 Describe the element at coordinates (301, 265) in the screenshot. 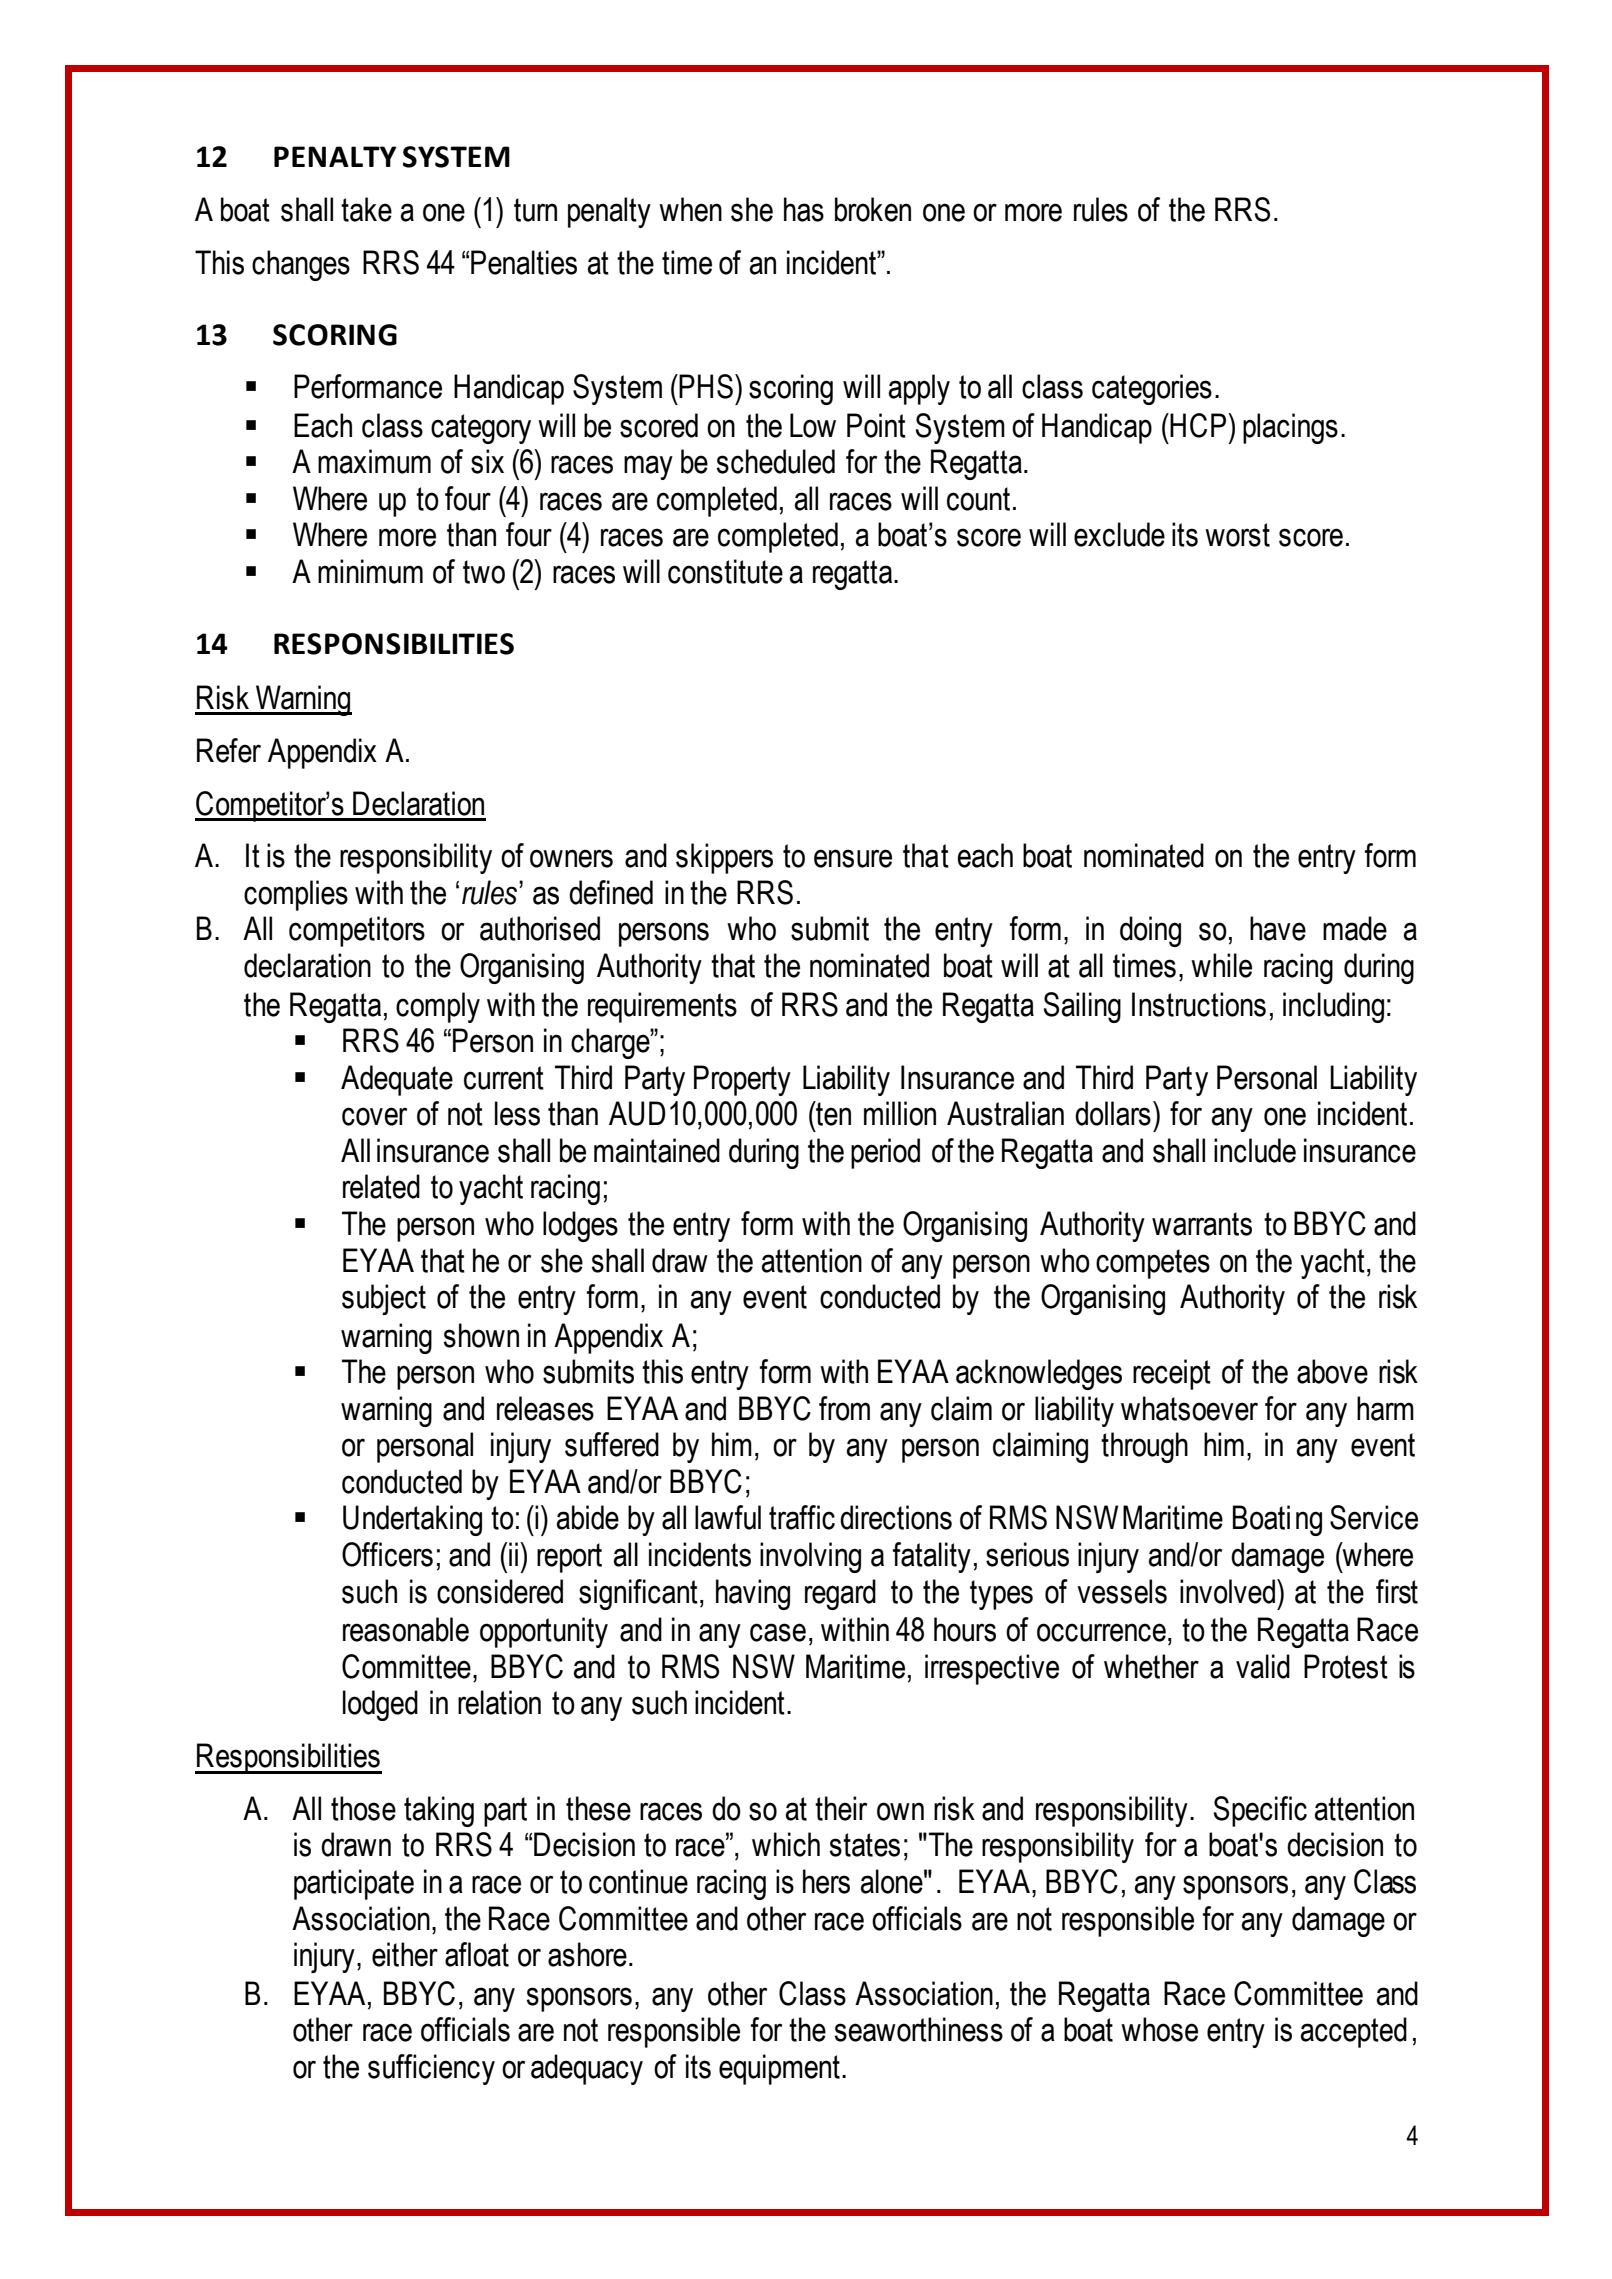

I see `changes` at that location.
